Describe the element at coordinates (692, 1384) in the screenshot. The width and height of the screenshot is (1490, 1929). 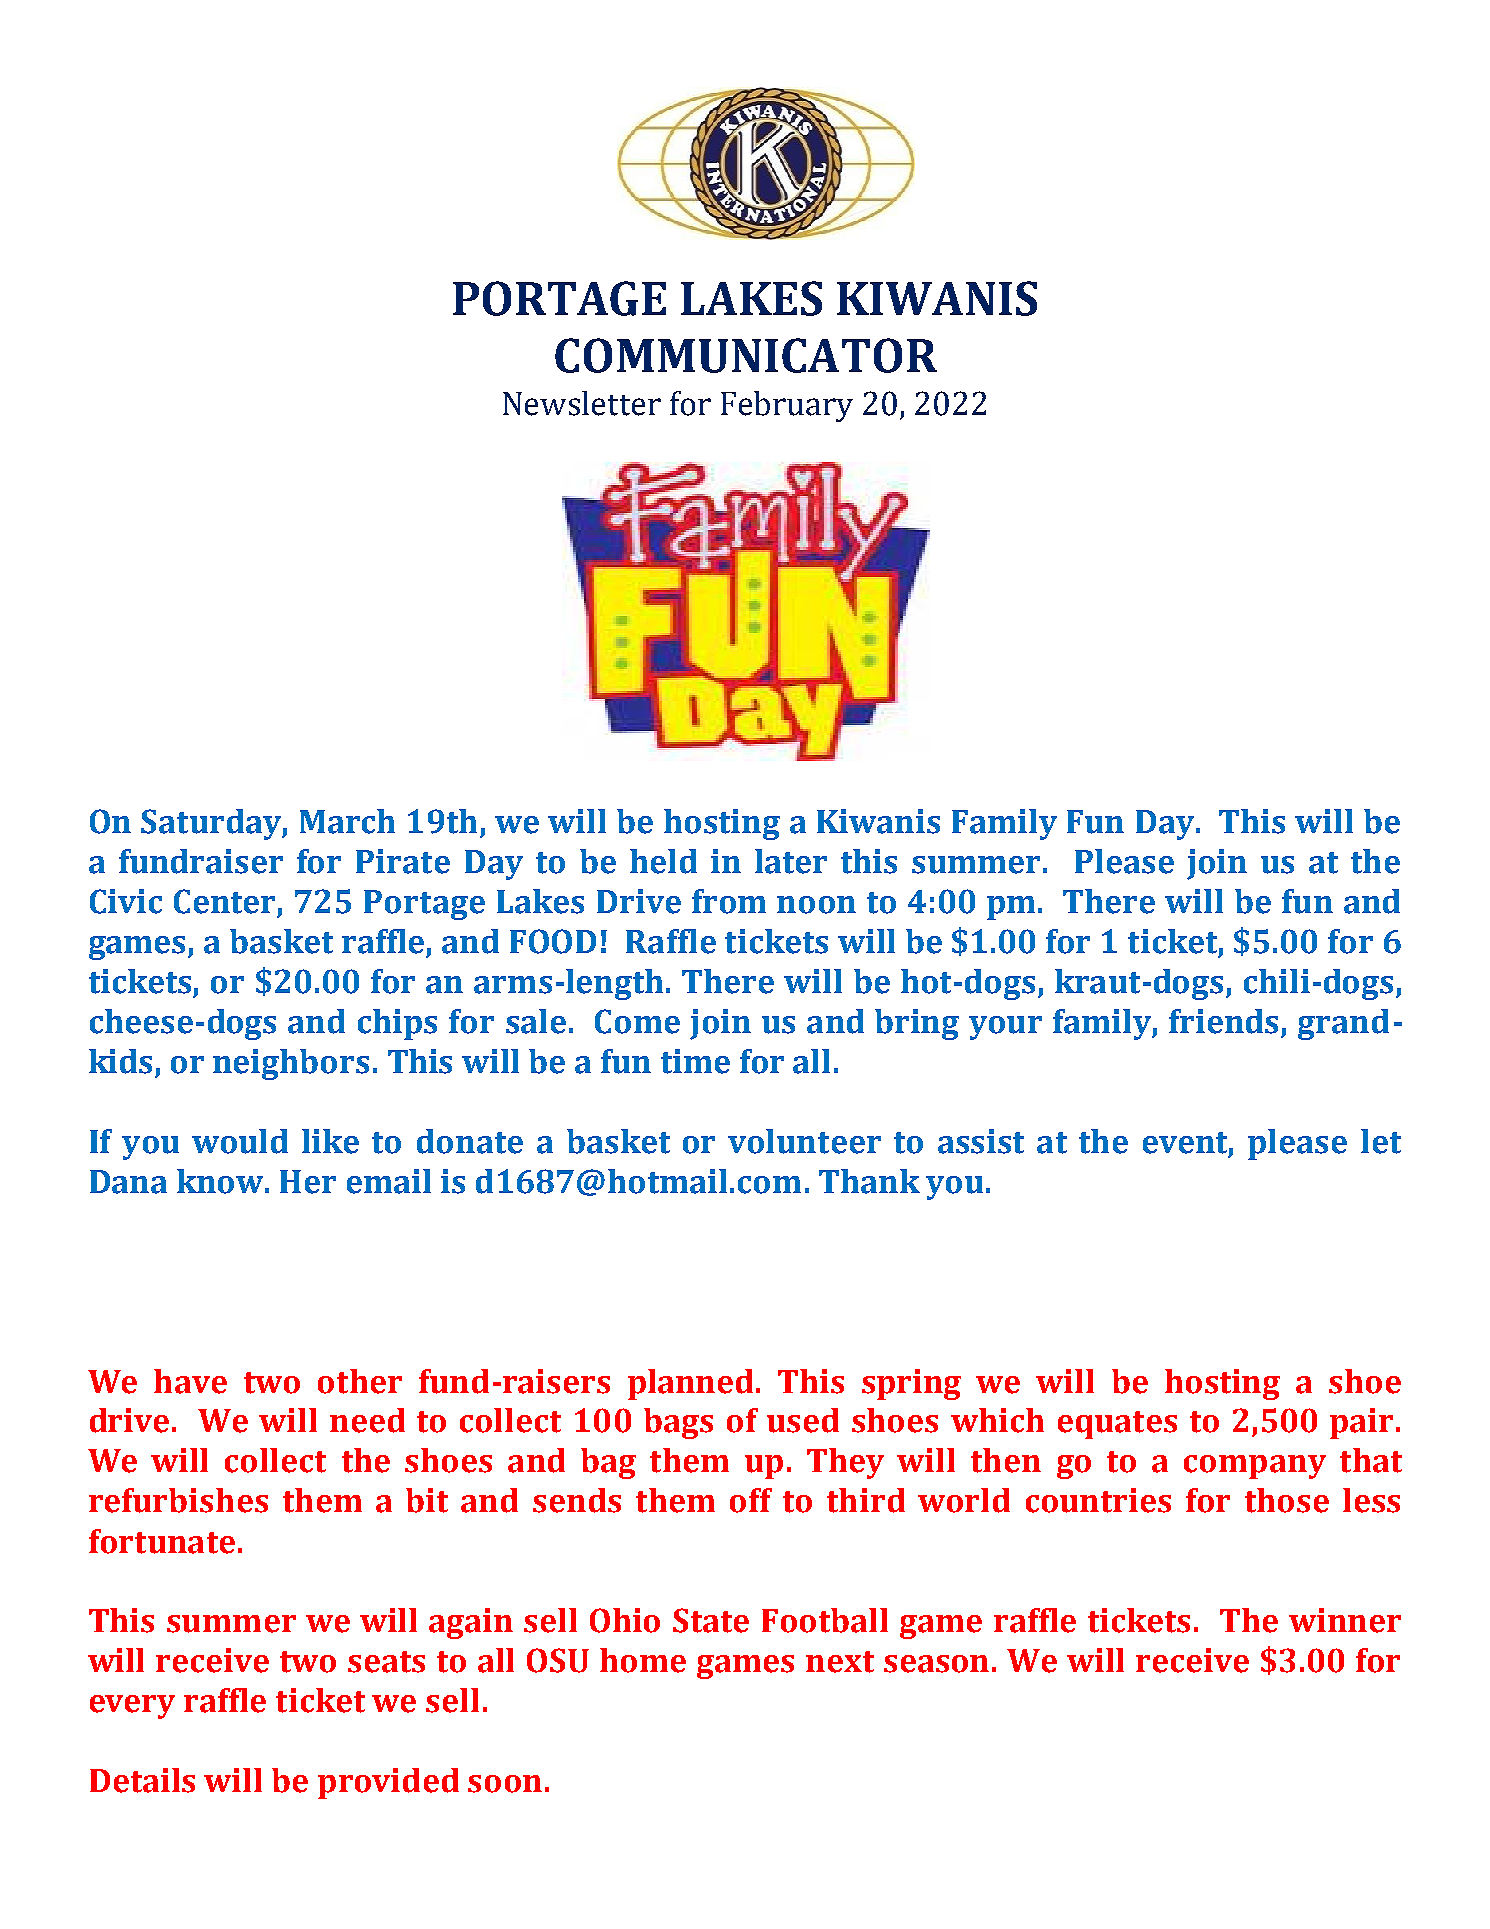
I see `planned` at that location.
